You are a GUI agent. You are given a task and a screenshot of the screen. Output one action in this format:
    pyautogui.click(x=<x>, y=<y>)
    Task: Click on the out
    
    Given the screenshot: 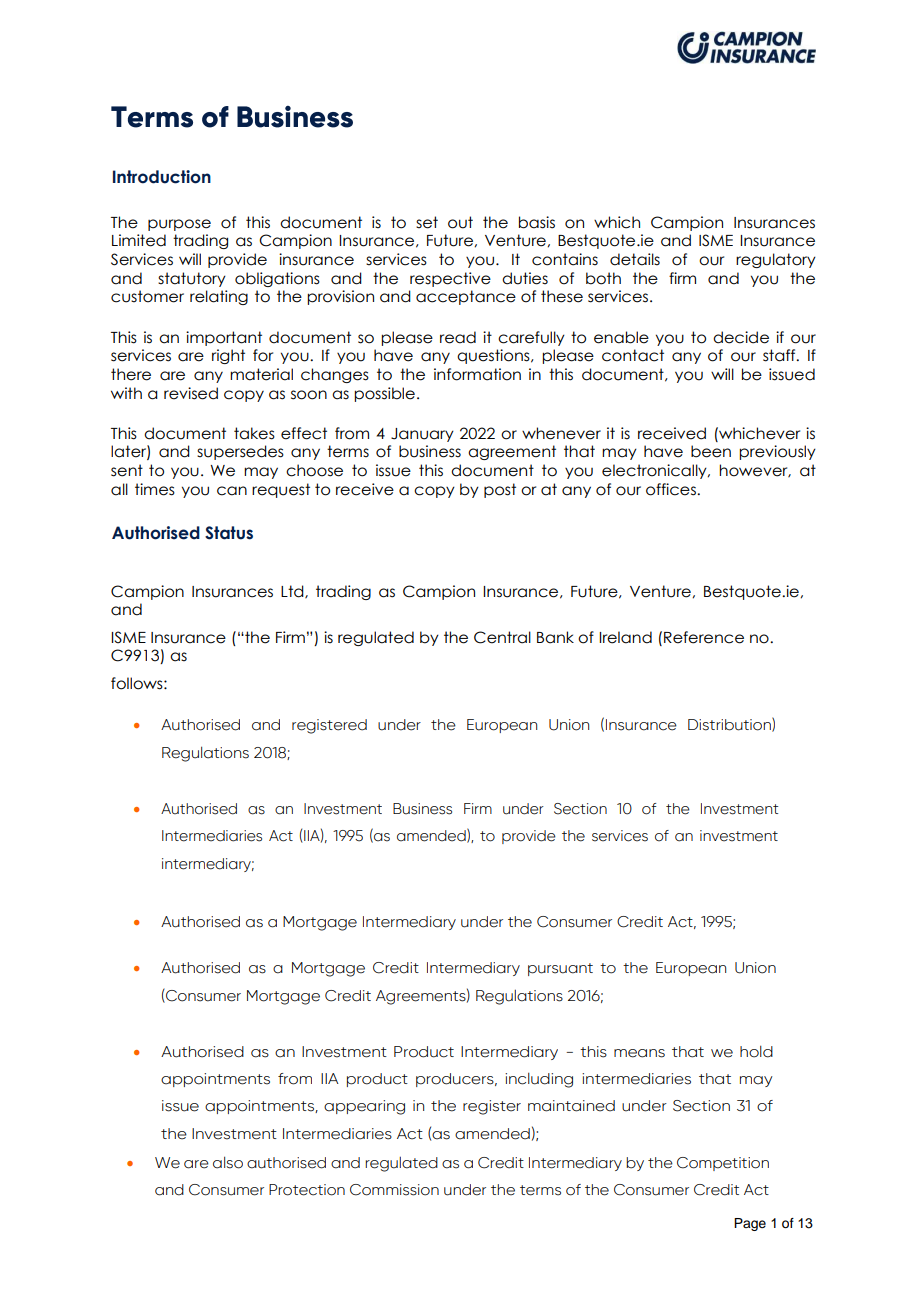 What is the action you would take?
    pyautogui.click(x=460, y=222)
